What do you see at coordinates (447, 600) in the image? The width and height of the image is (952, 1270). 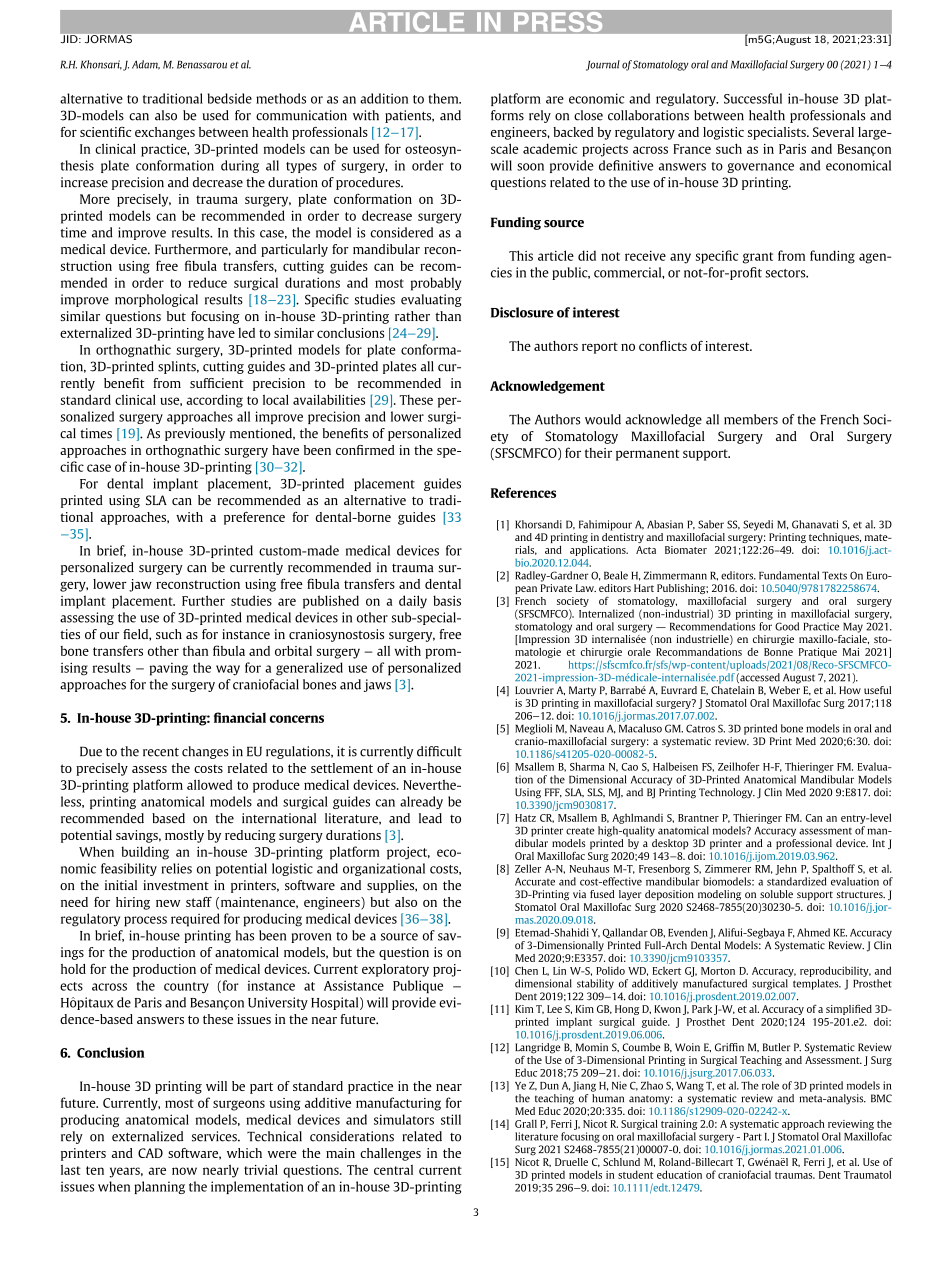 I see `basis` at bounding box center [447, 600].
